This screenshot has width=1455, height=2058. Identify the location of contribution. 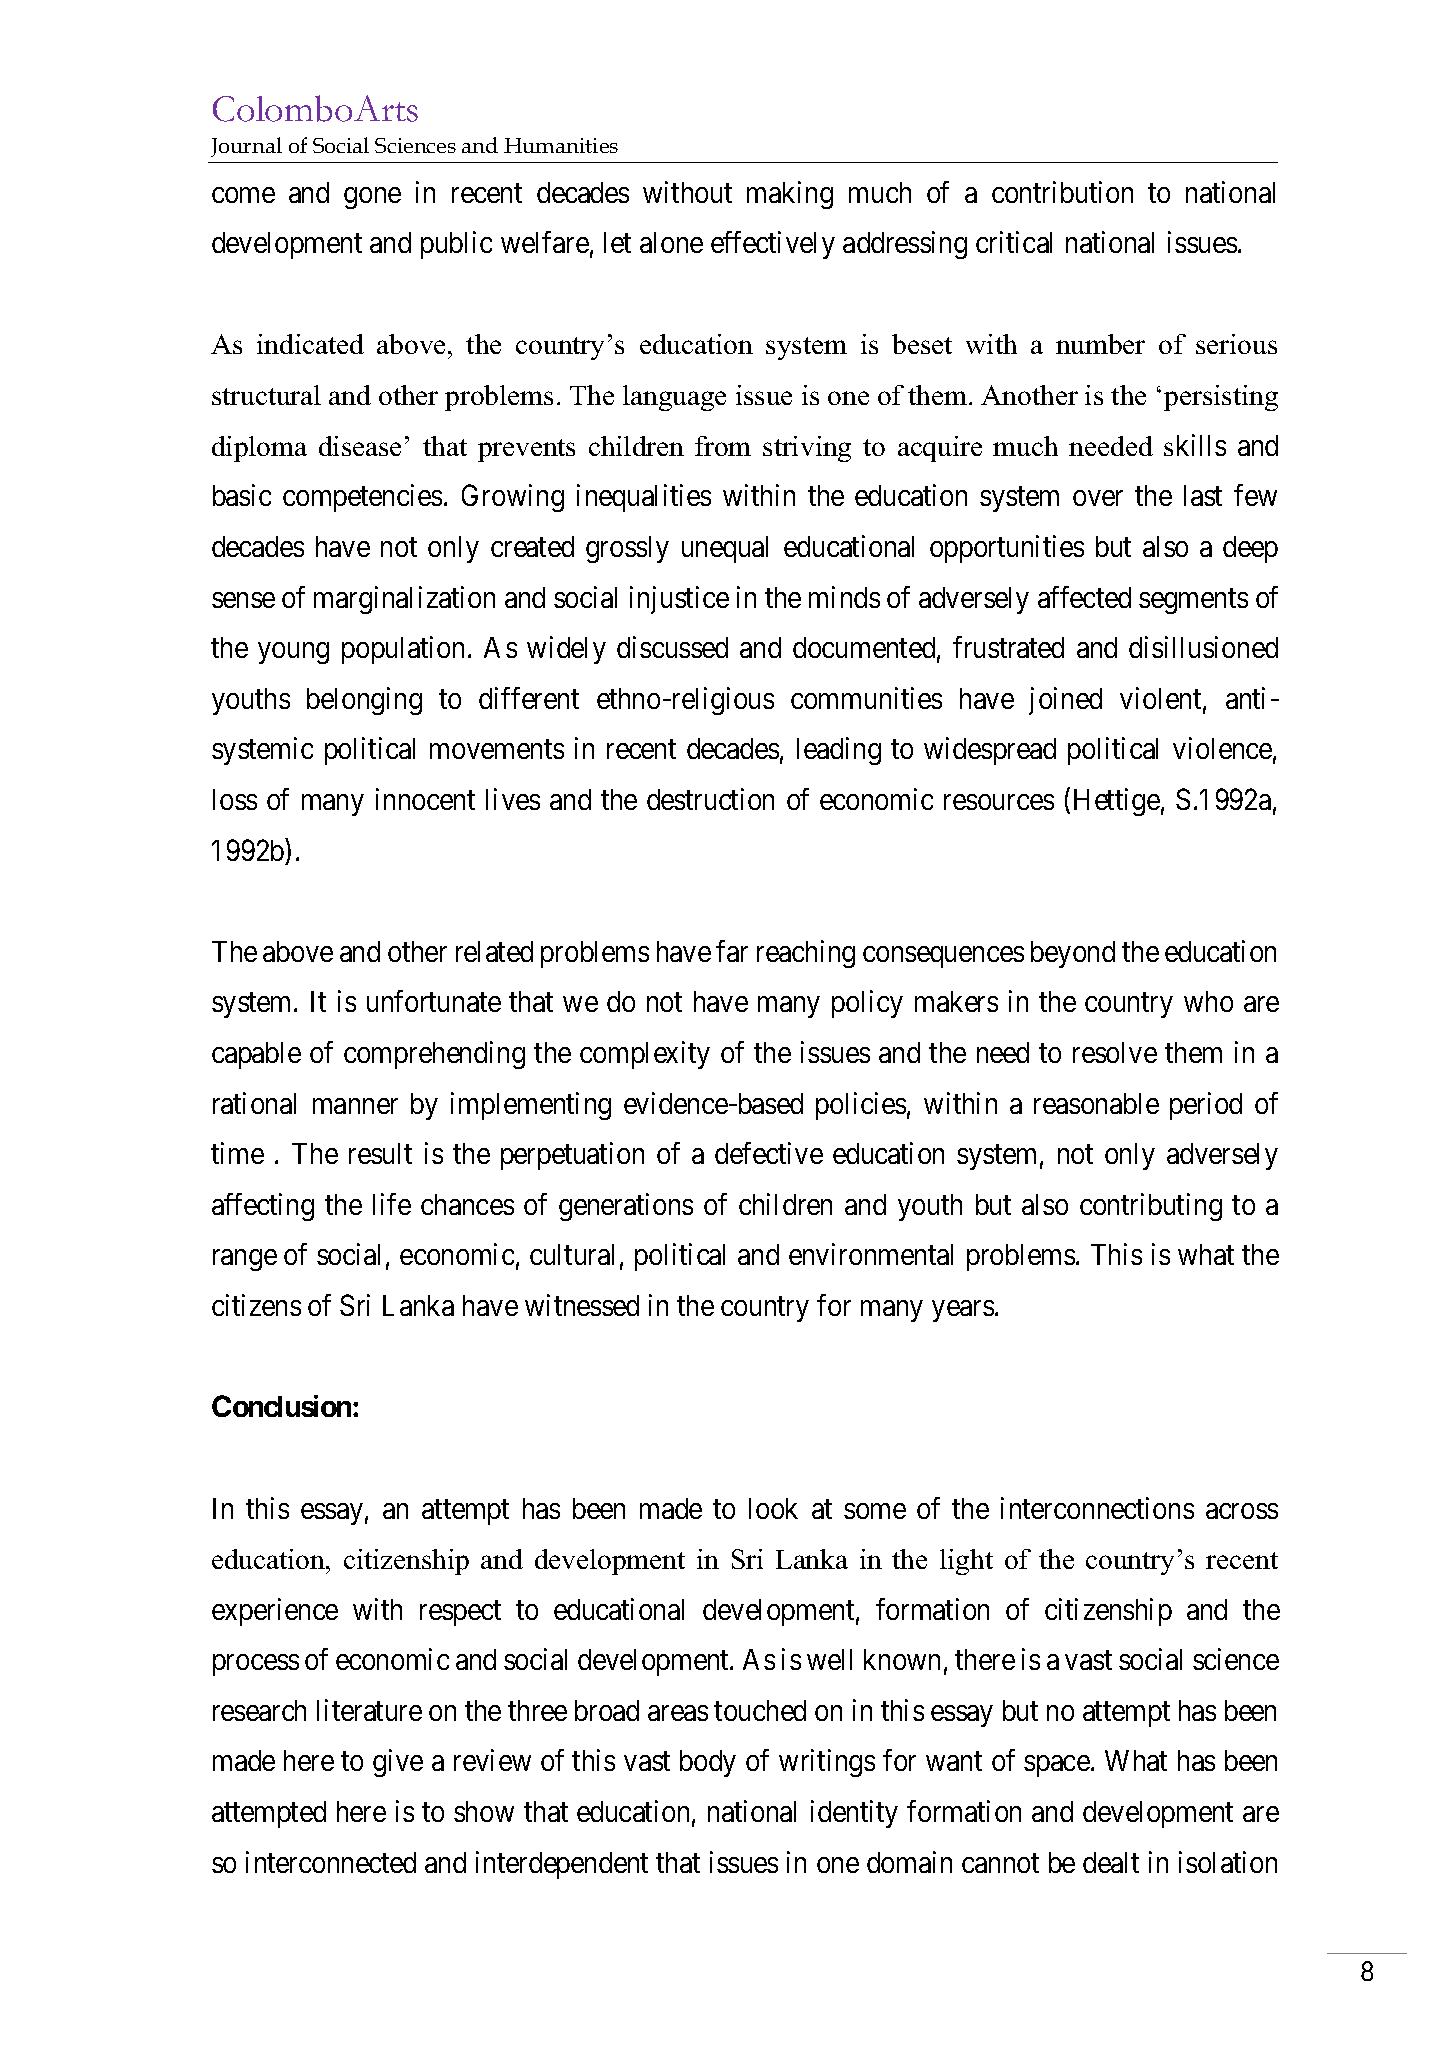
(1062, 192).
